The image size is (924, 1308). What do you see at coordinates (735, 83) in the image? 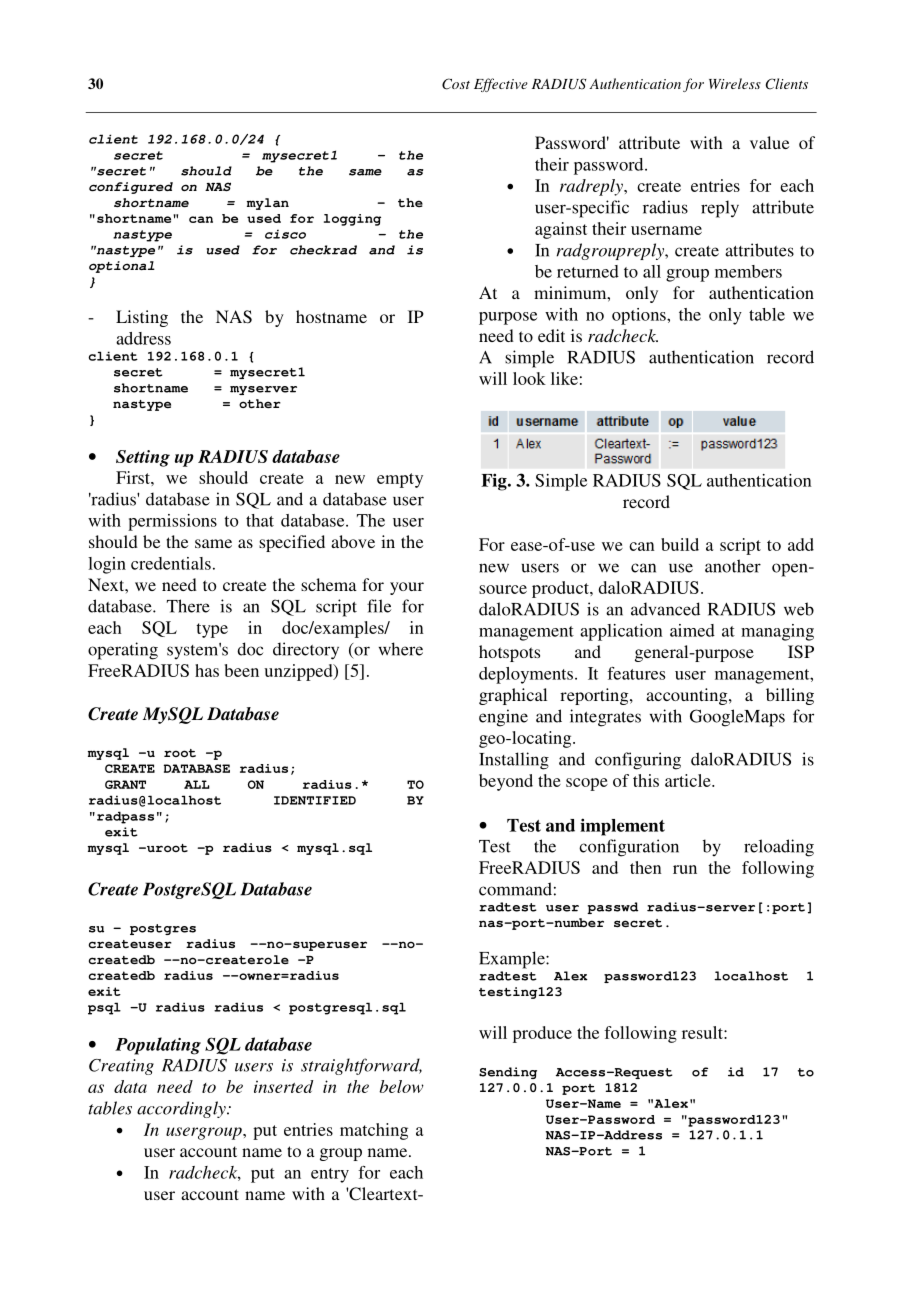
I see `Wireless` at bounding box center [735, 83].
